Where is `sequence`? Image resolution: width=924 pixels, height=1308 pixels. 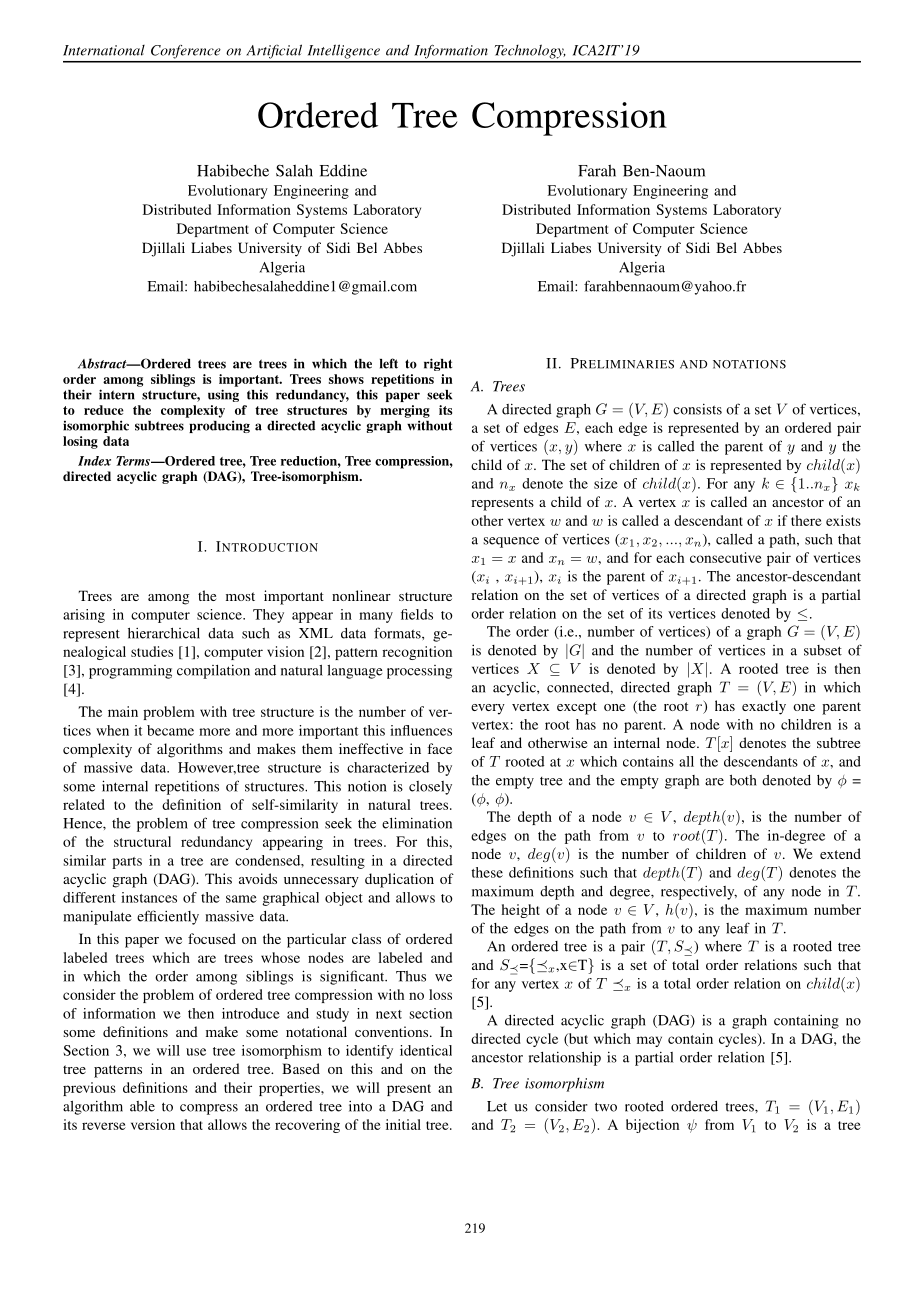
sequence is located at coordinates (511, 542).
